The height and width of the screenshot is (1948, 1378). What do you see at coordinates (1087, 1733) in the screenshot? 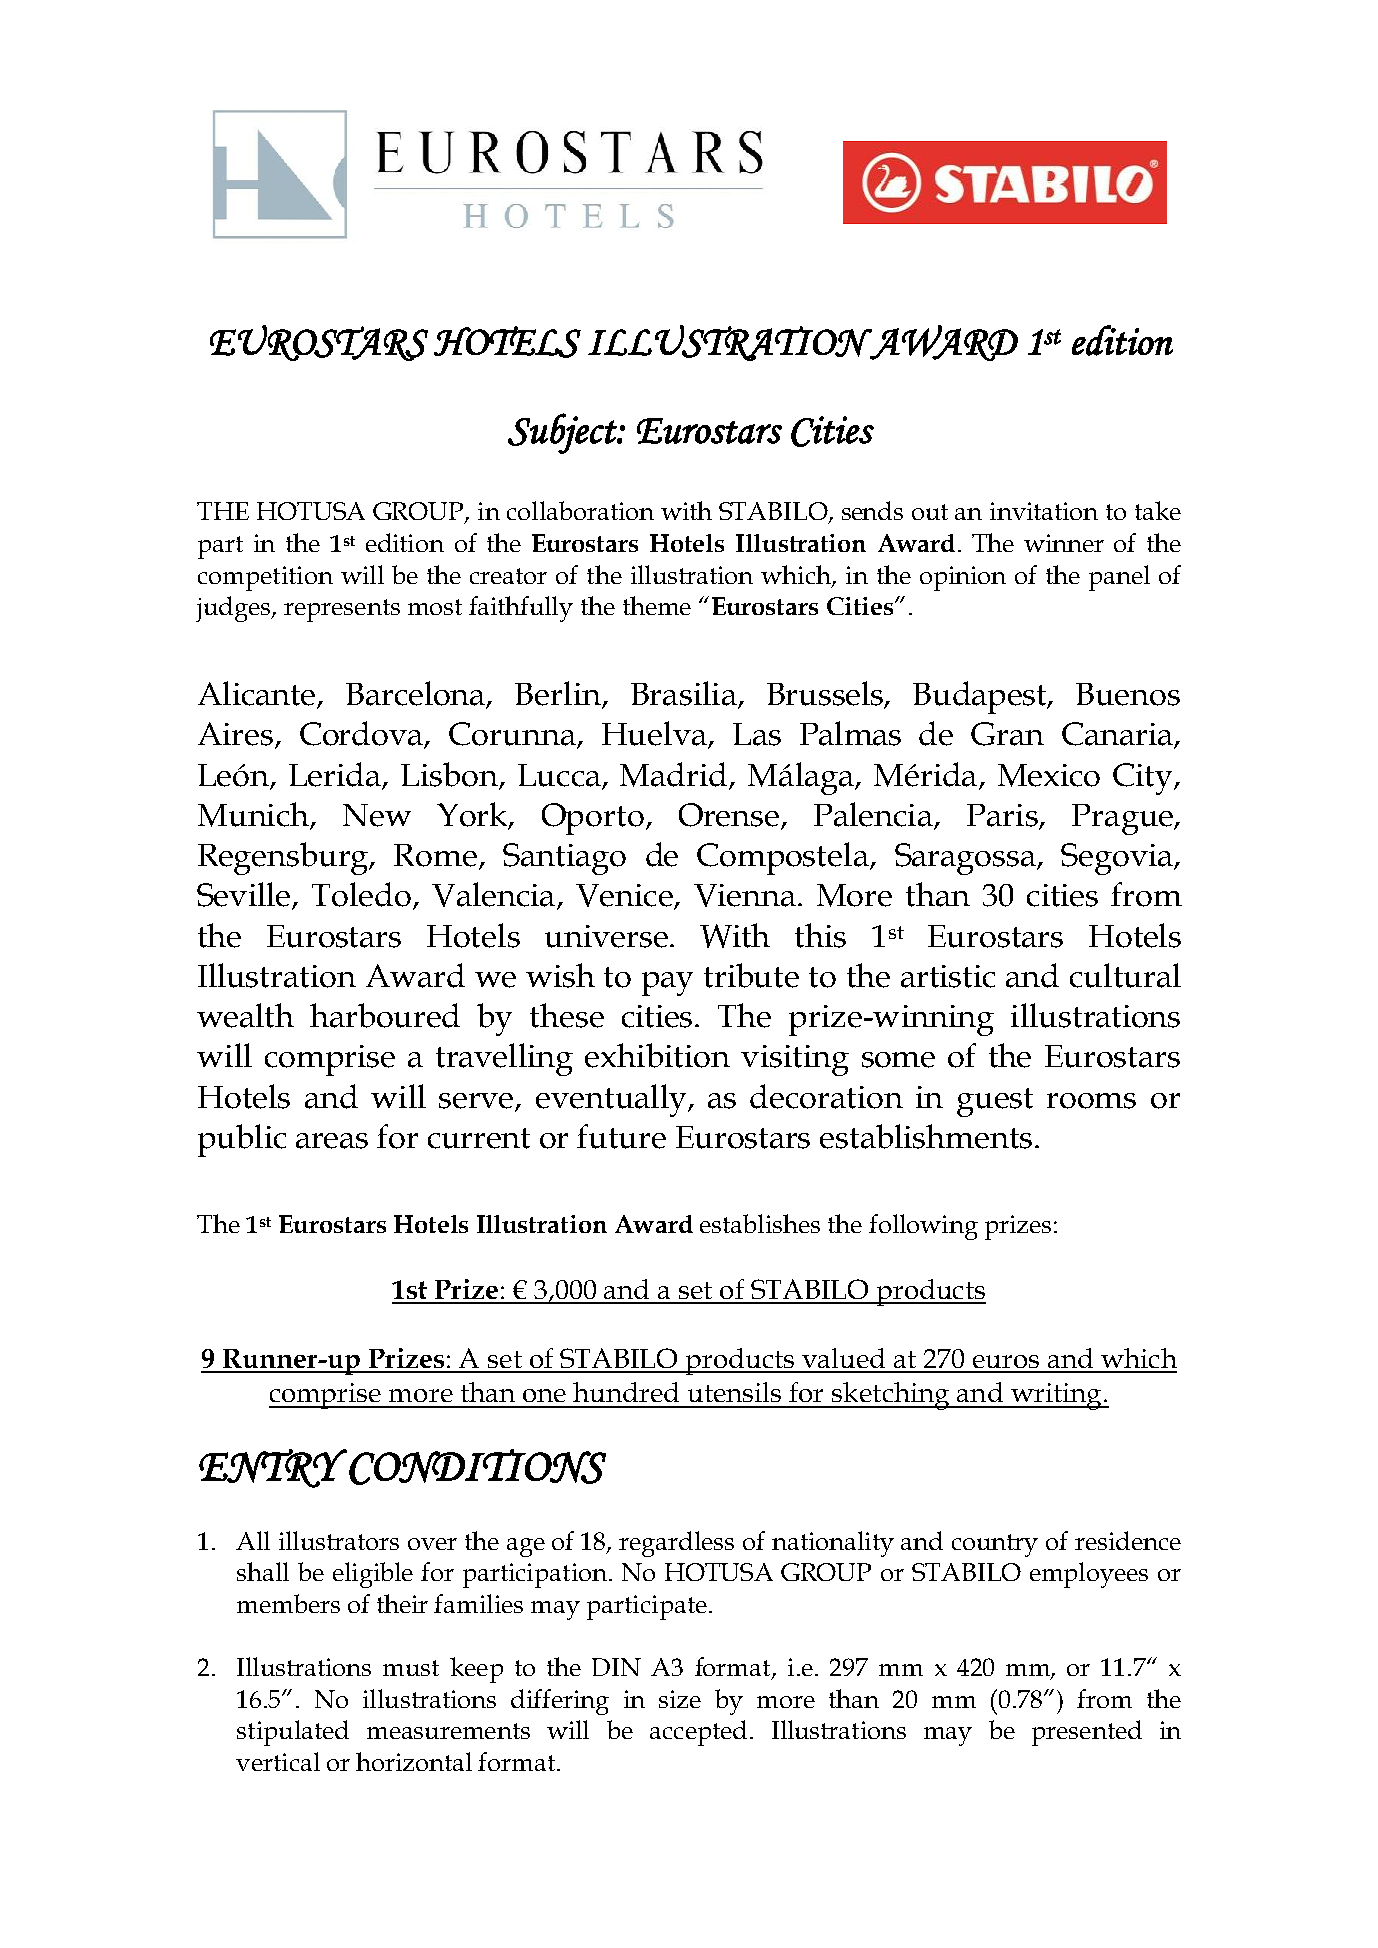
I see `presented` at bounding box center [1087, 1733].
